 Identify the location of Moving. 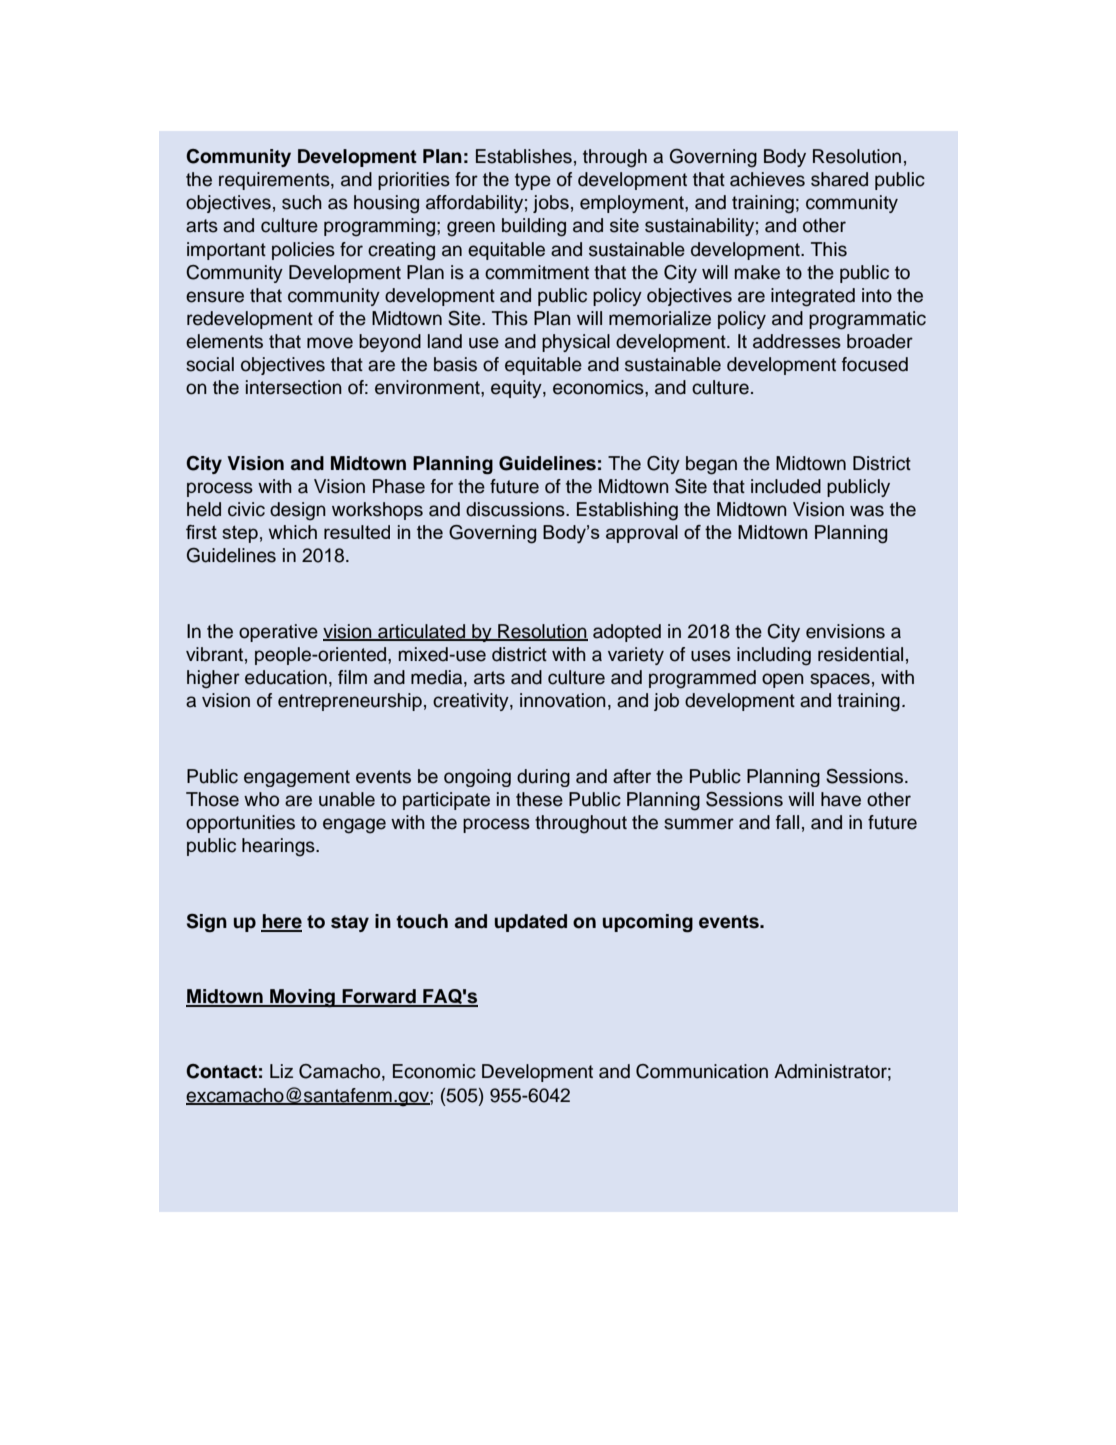
(302, 998).
